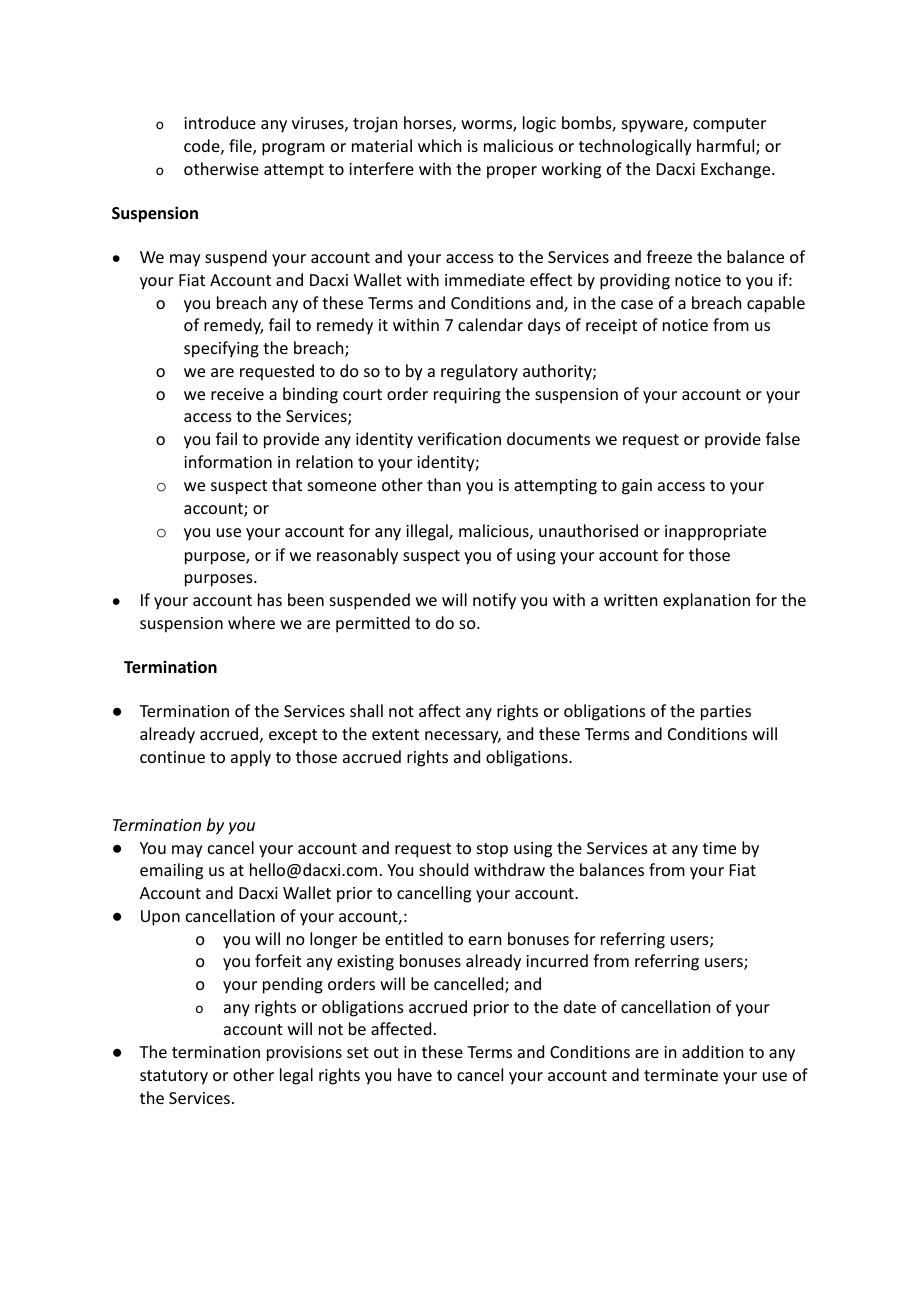 This screenshot has width=924, height=1307. Describe the element at coordinates (494, 601) in the screenshot. I see `notify` at that location.
